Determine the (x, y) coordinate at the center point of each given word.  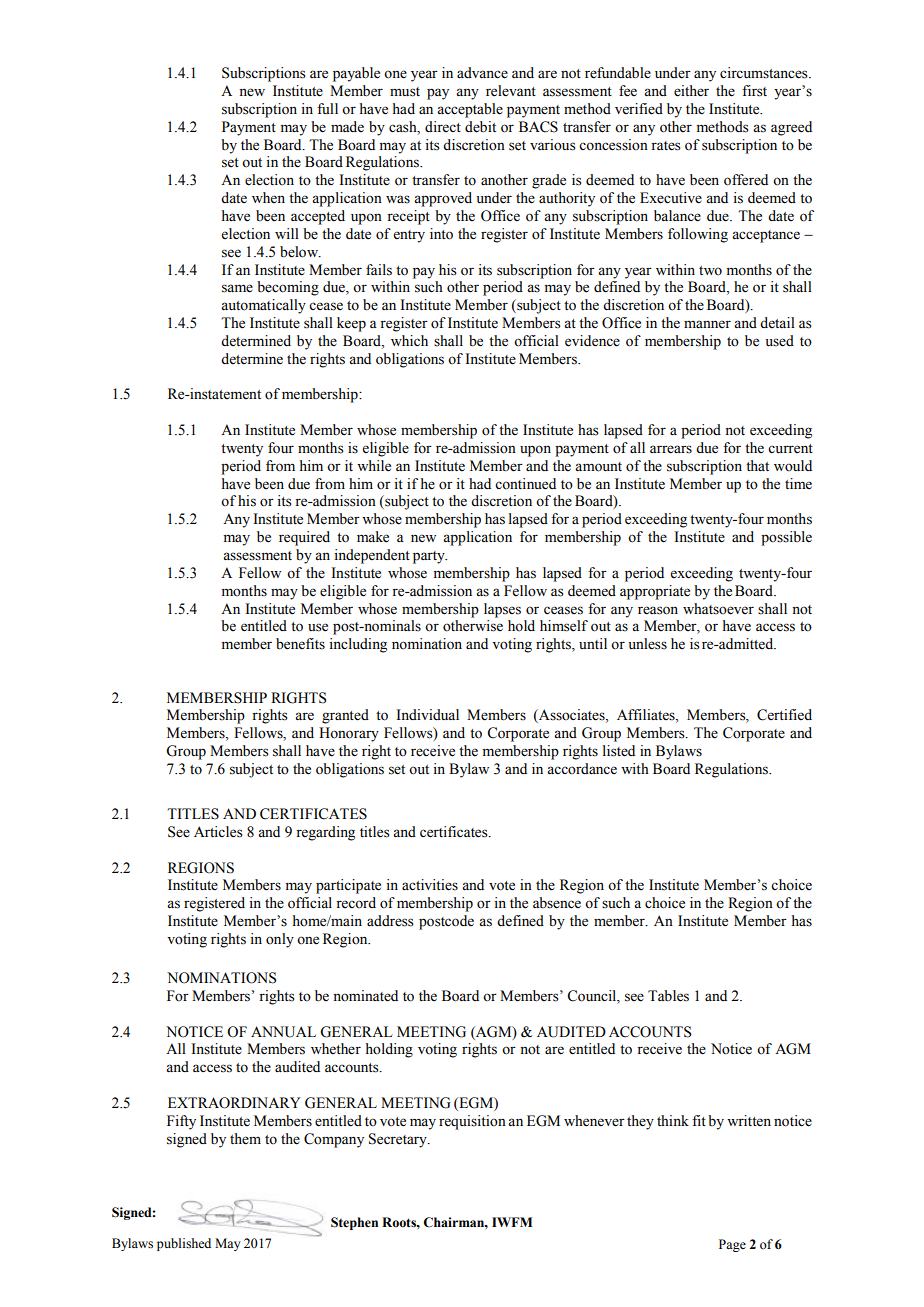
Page (732, 1245)
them (245, 1139)
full (327, 108)
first (754, 91)
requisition (472, 1122)
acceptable (470, 110)
